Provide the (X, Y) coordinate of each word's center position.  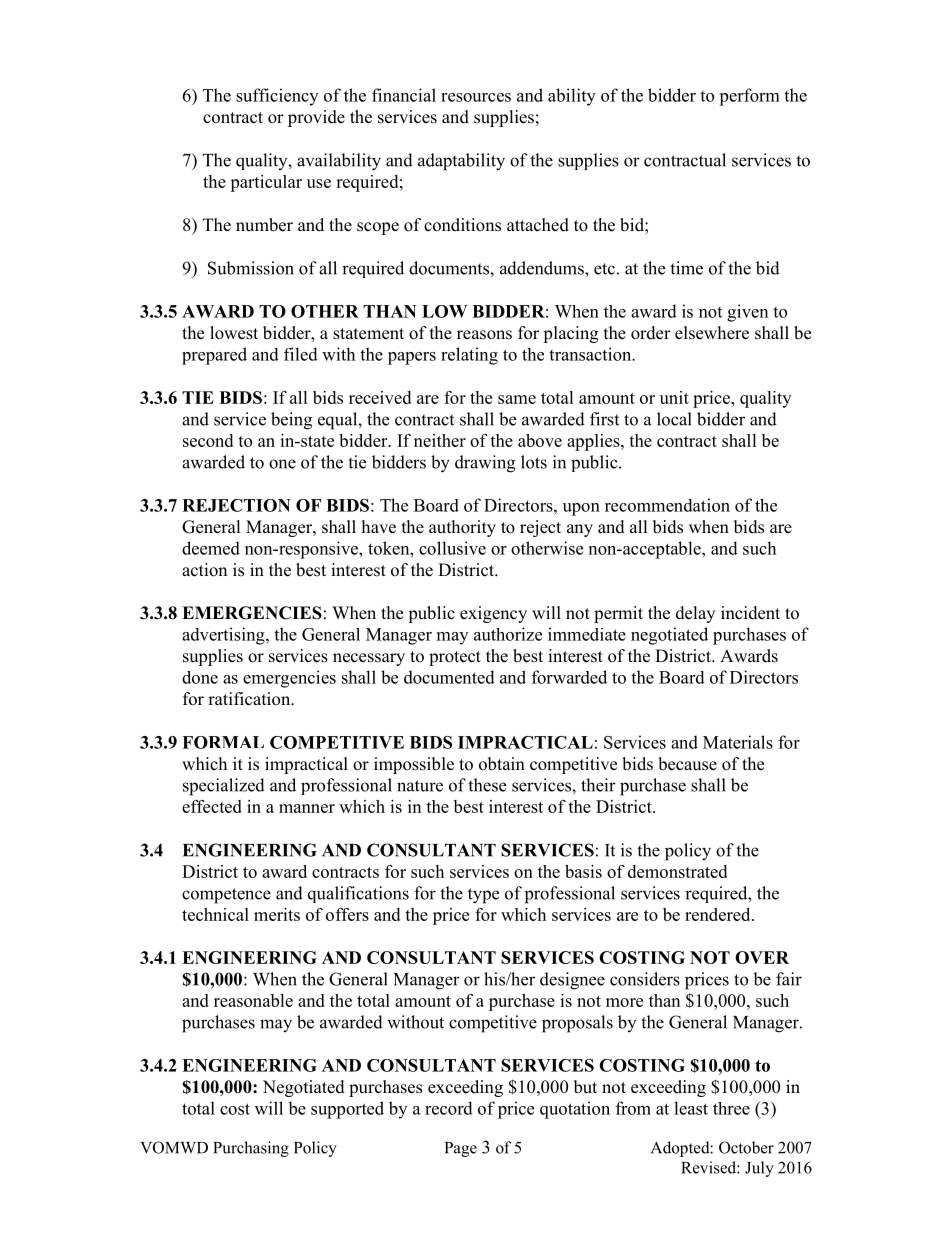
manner (307, 808)
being (291, 421)
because (687, 764)
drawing (485, 464)
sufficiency (277, 97)
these (487, 785)
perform (749, 97)
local (674, 419)
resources (476, 97)
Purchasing (251, 1149)
